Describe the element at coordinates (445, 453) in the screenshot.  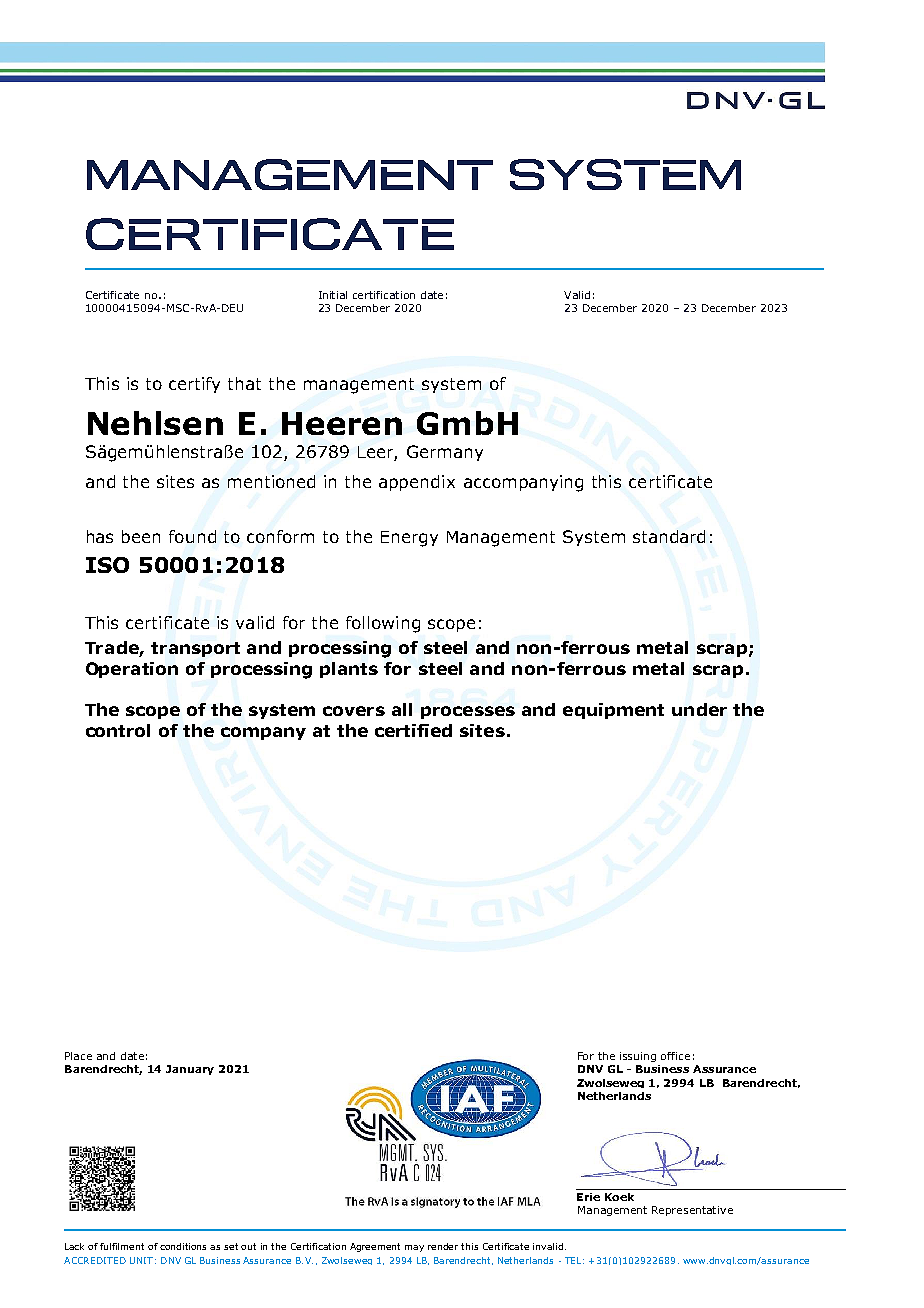
I see `Germany` at that location.
